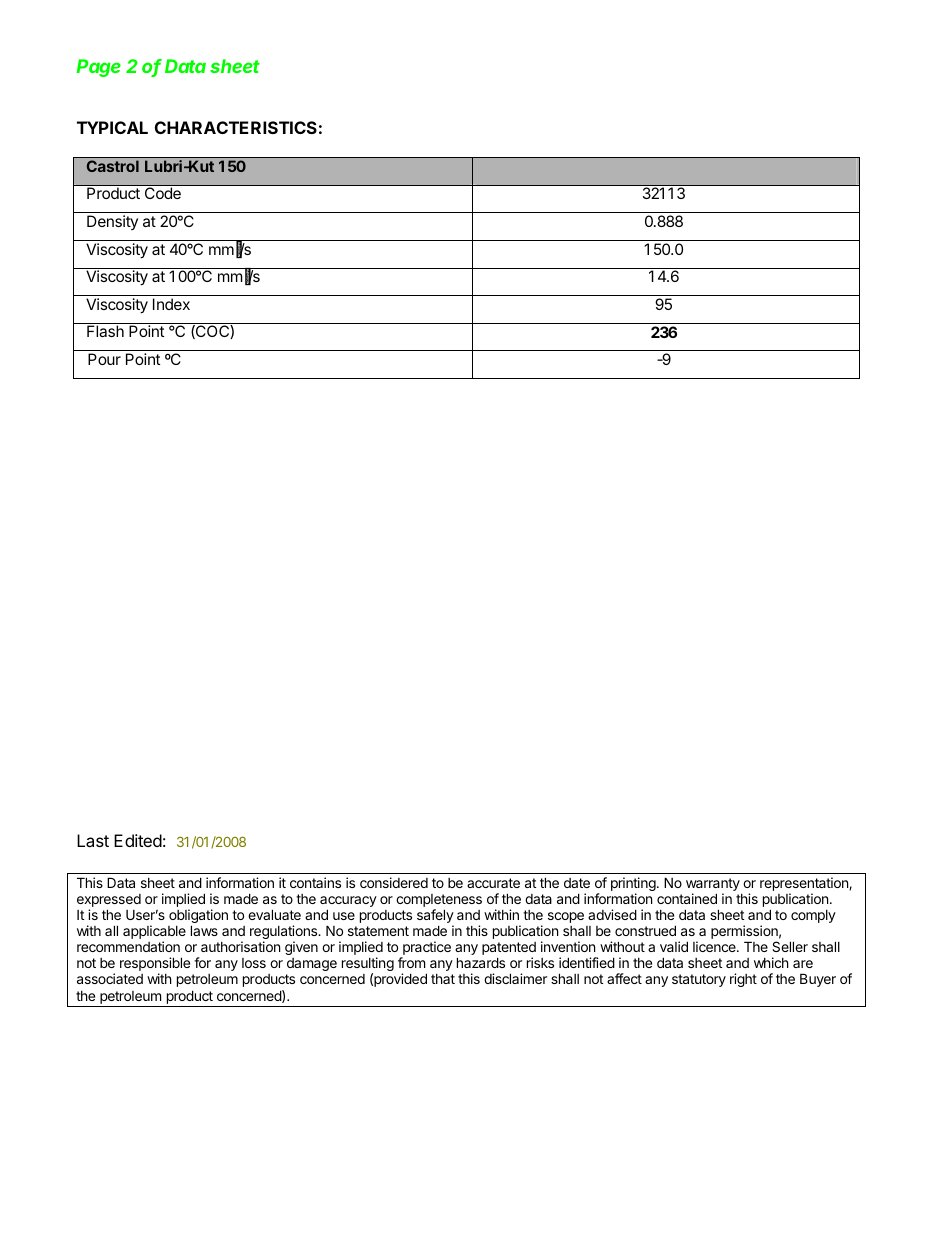  What do you see at coordinates (155, 965) in the screenshot?
I see `responsible` at bounding box center [155, 965].
